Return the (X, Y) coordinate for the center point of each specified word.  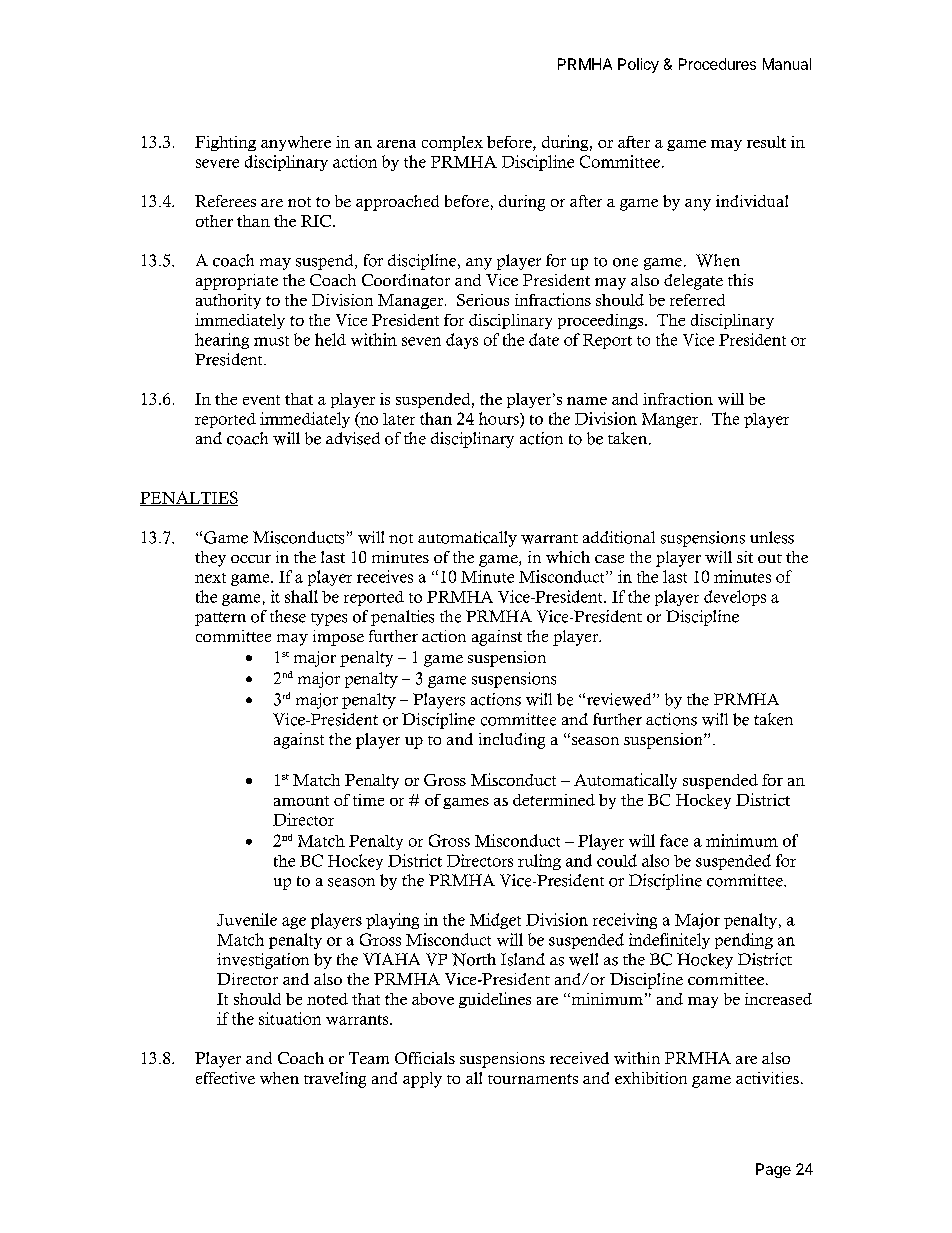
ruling (539, 862)
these (288, 616)
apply (422, 1080)
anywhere (296, 143)
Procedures (717, 64)
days (462, 341)
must (271, 341)
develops (735, 598)
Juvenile (247, 919)
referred (697, 300)
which (568, 557)
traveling (335, 1080)
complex (452, 143)
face (674, 840)
